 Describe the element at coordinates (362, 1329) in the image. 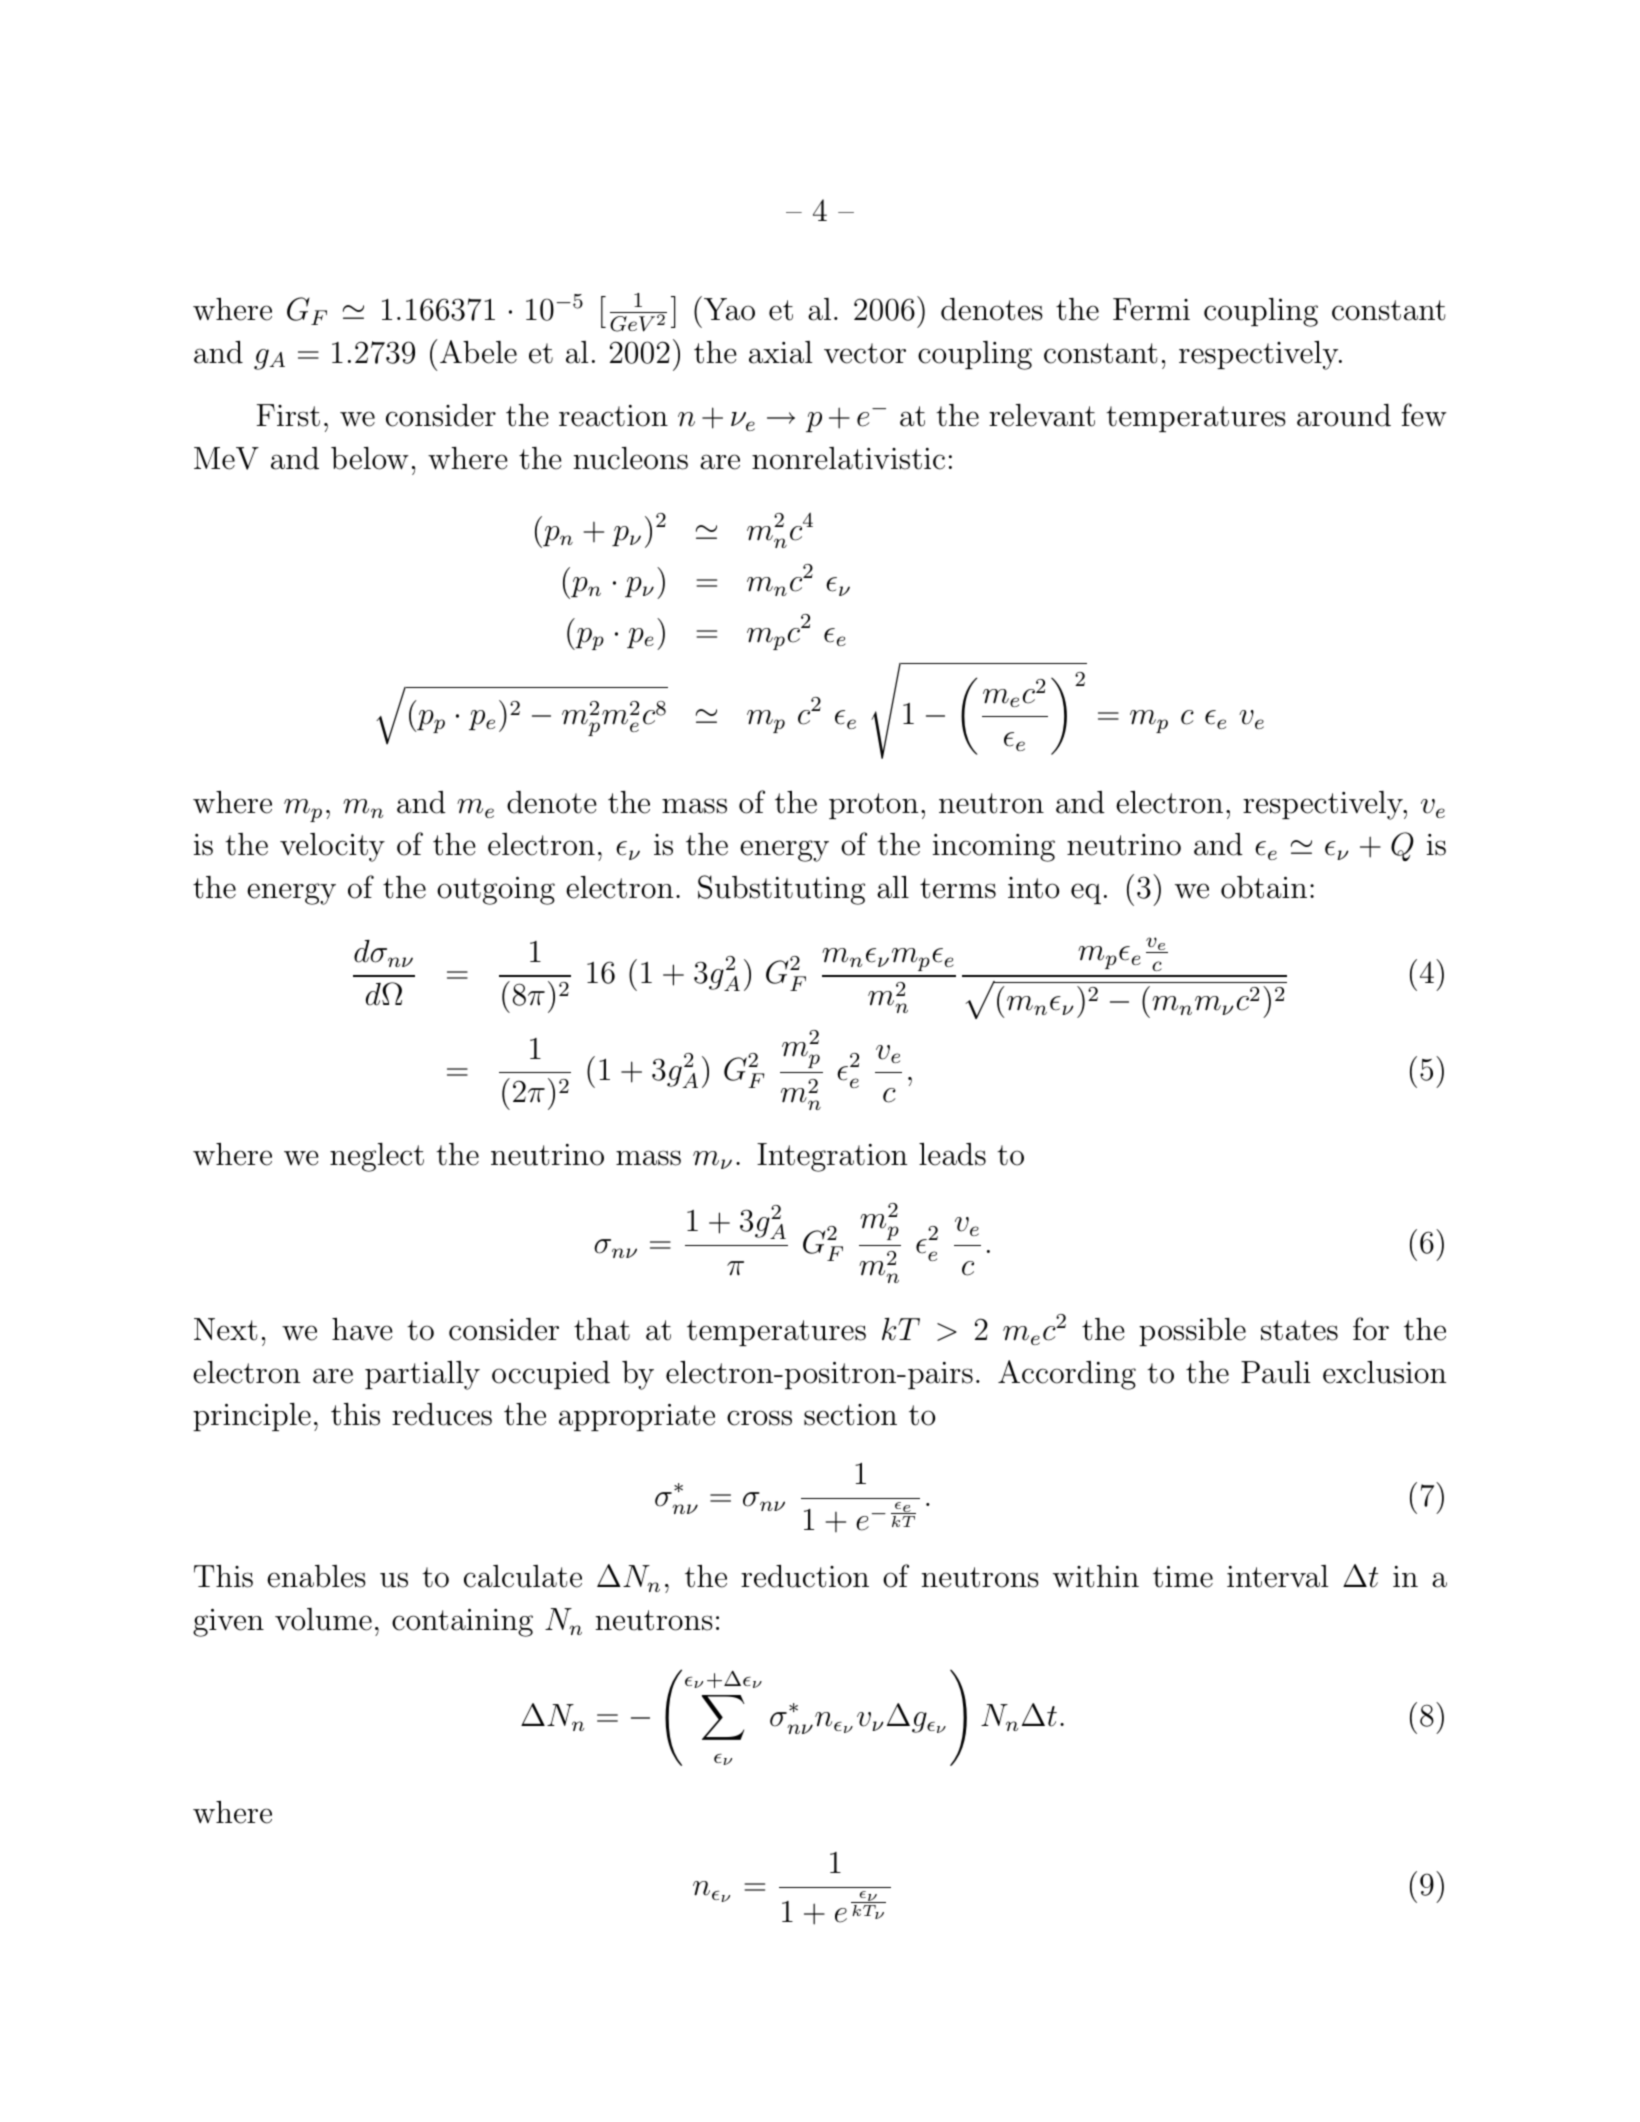

I see `have` at that location.
